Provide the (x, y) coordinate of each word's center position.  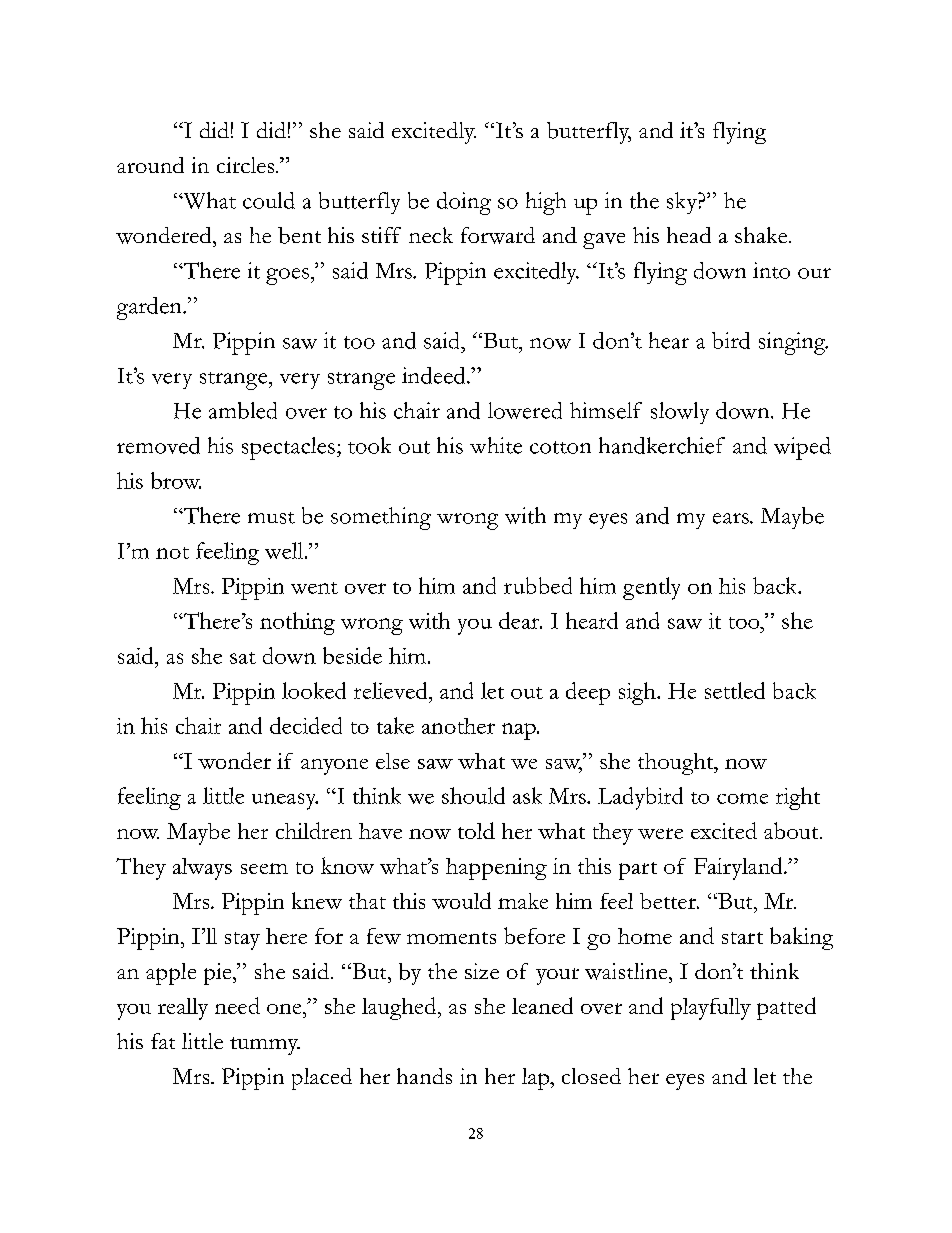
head (689, 235)
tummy (265, 1046)
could (269, 200)
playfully (711, 1009)
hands (424, 1076)
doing (464, 203)
